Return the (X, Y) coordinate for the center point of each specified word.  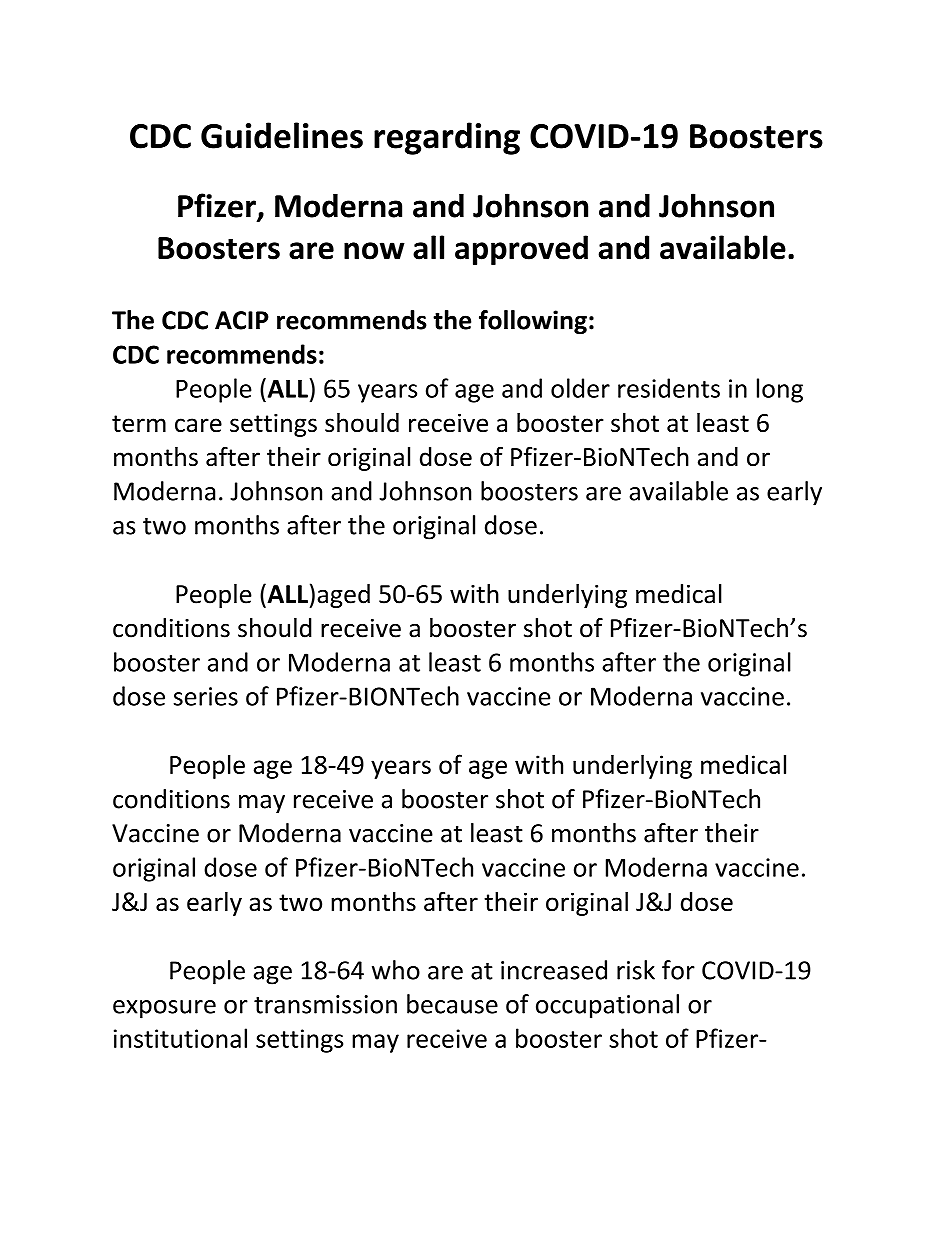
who (396, 970)
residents (669, 388)
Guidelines (282, 135)
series (206, 696)
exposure (164, 1009)
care (198, 425)
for (678, 970)
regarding (447, 138)
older (580, 388)
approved (521, 250)
